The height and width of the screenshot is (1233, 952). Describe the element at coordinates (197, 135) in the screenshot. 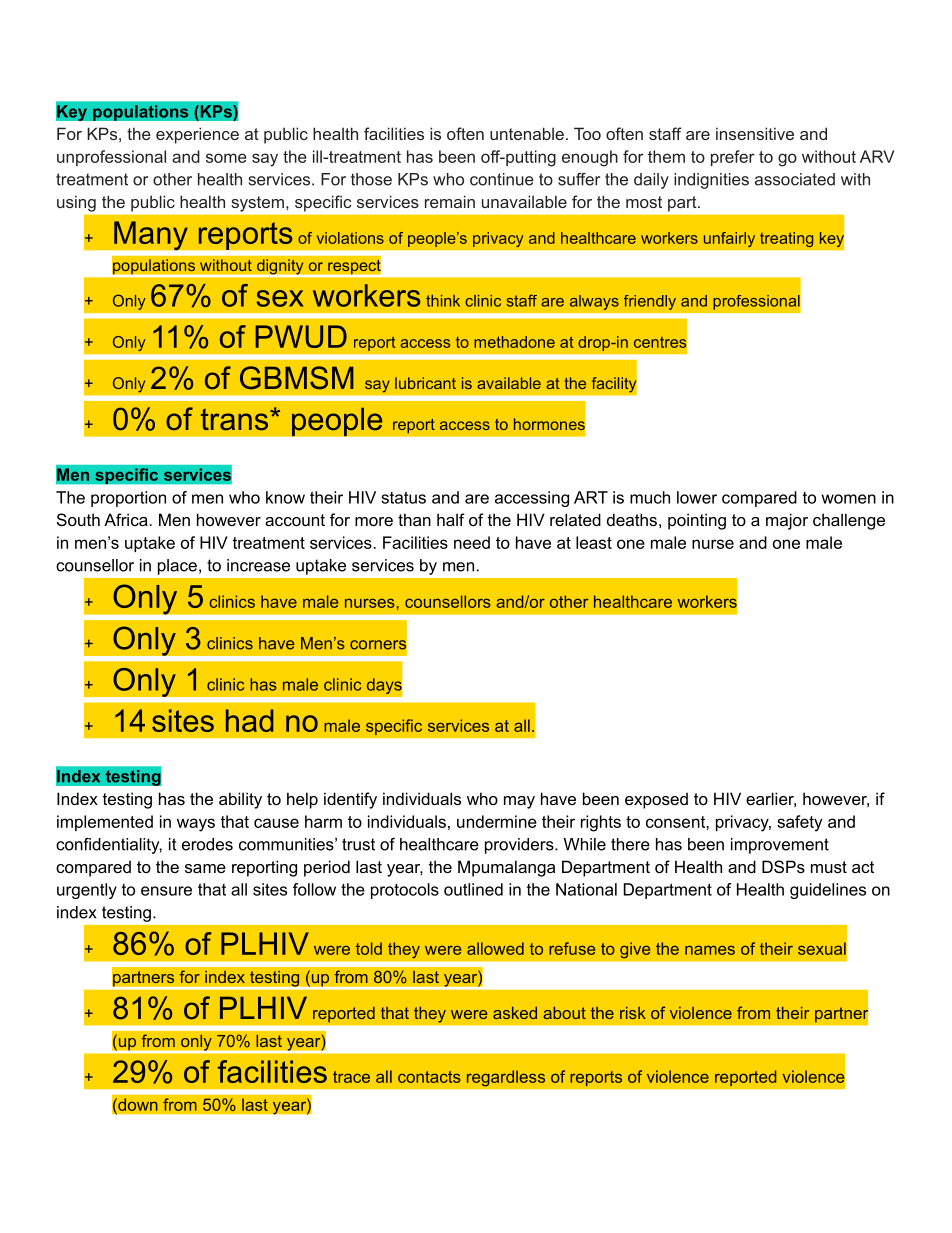

I see `experience` at that location.
